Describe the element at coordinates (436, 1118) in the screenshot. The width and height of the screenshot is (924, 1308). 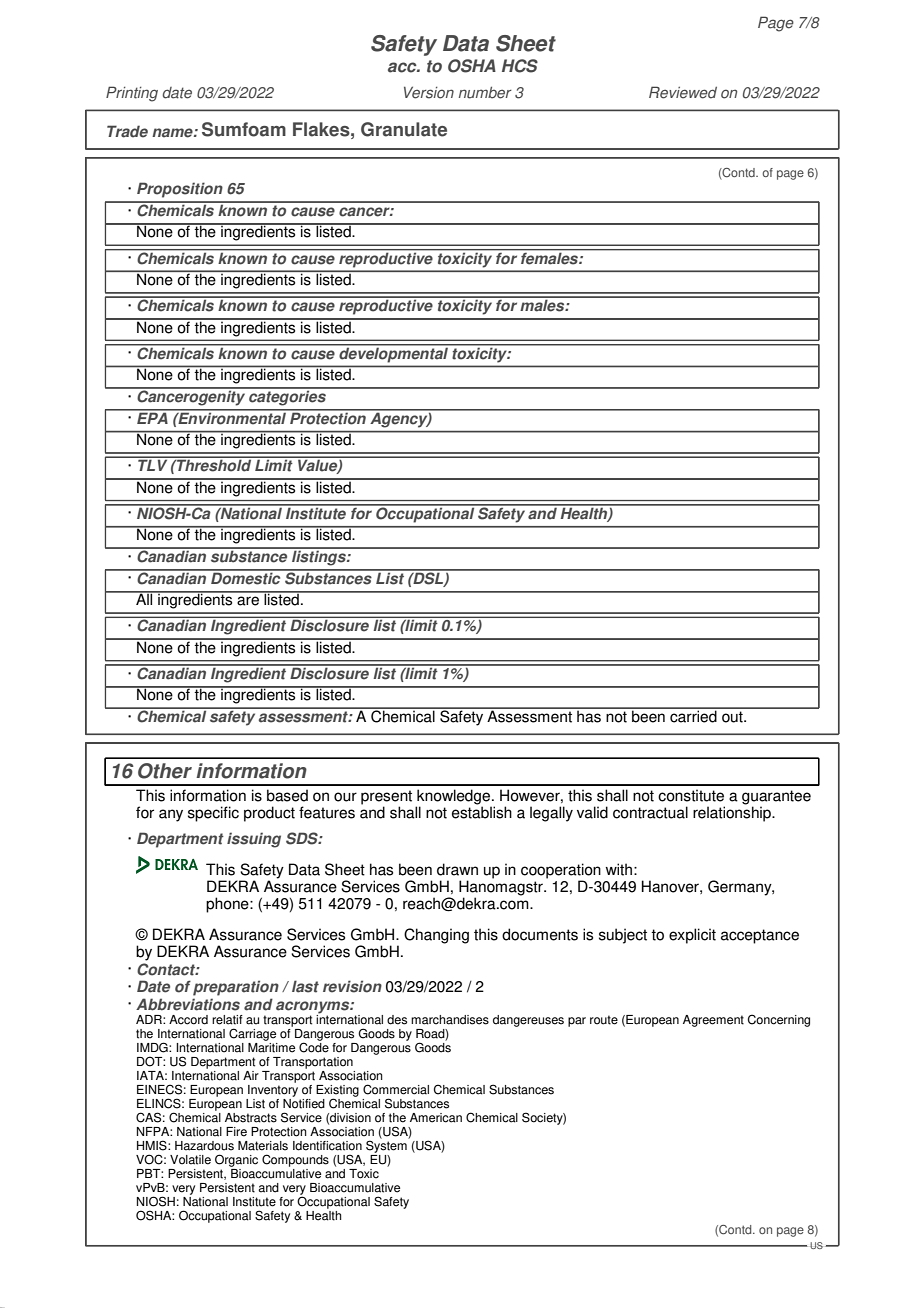
I see `American` at that location.
